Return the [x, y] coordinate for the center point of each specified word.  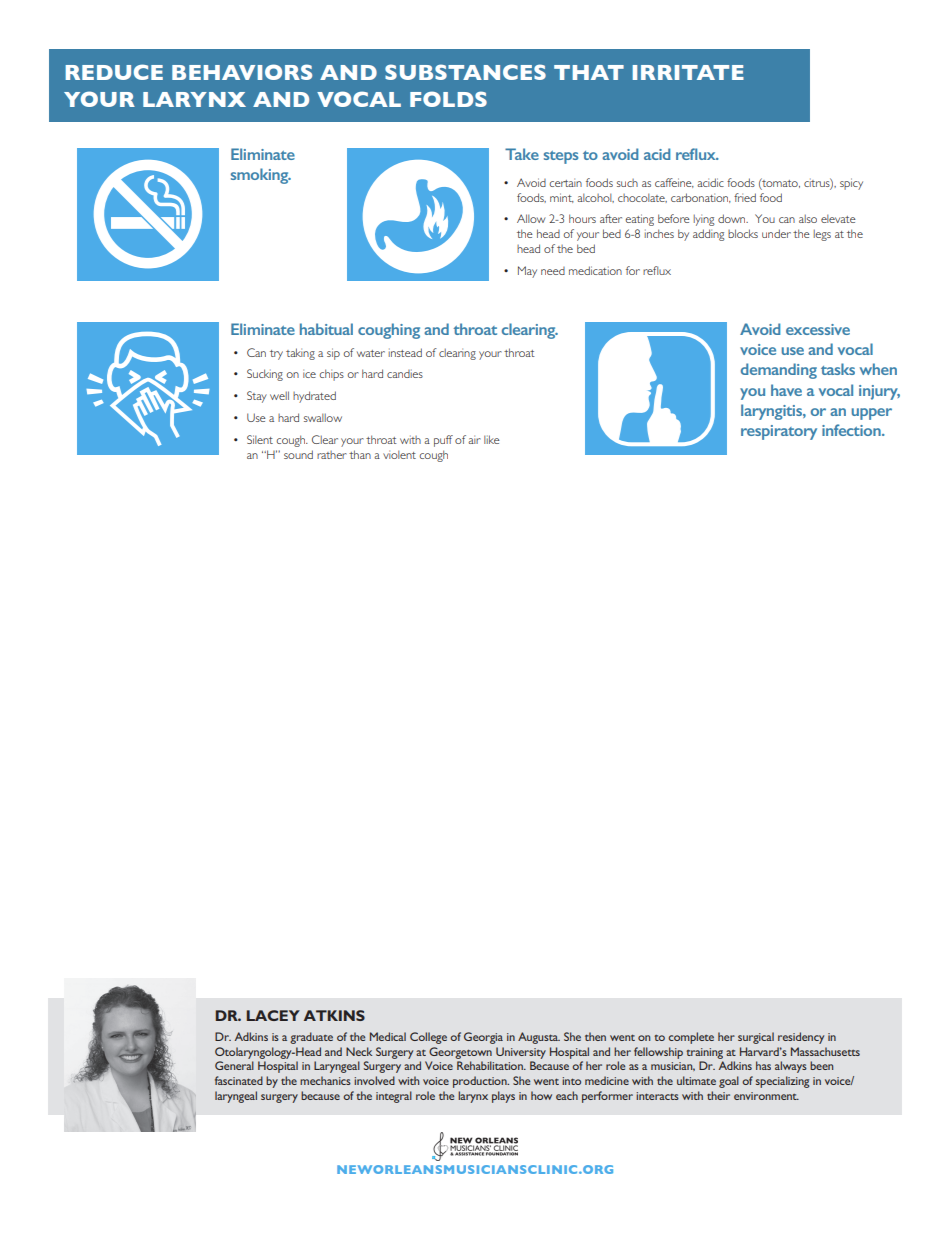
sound [298, 454]
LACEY [273, 1015]
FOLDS [448, 99]
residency [801, 1038]
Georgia [483, 1038]
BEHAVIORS [242, 72]
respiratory [779, 432]
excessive [818, 329]
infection [852, 430]
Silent [260, 439]
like [492, 439]
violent [399, 454]
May [527, 272]
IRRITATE [688, 72]
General [234, 1065]
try [276, 355]
